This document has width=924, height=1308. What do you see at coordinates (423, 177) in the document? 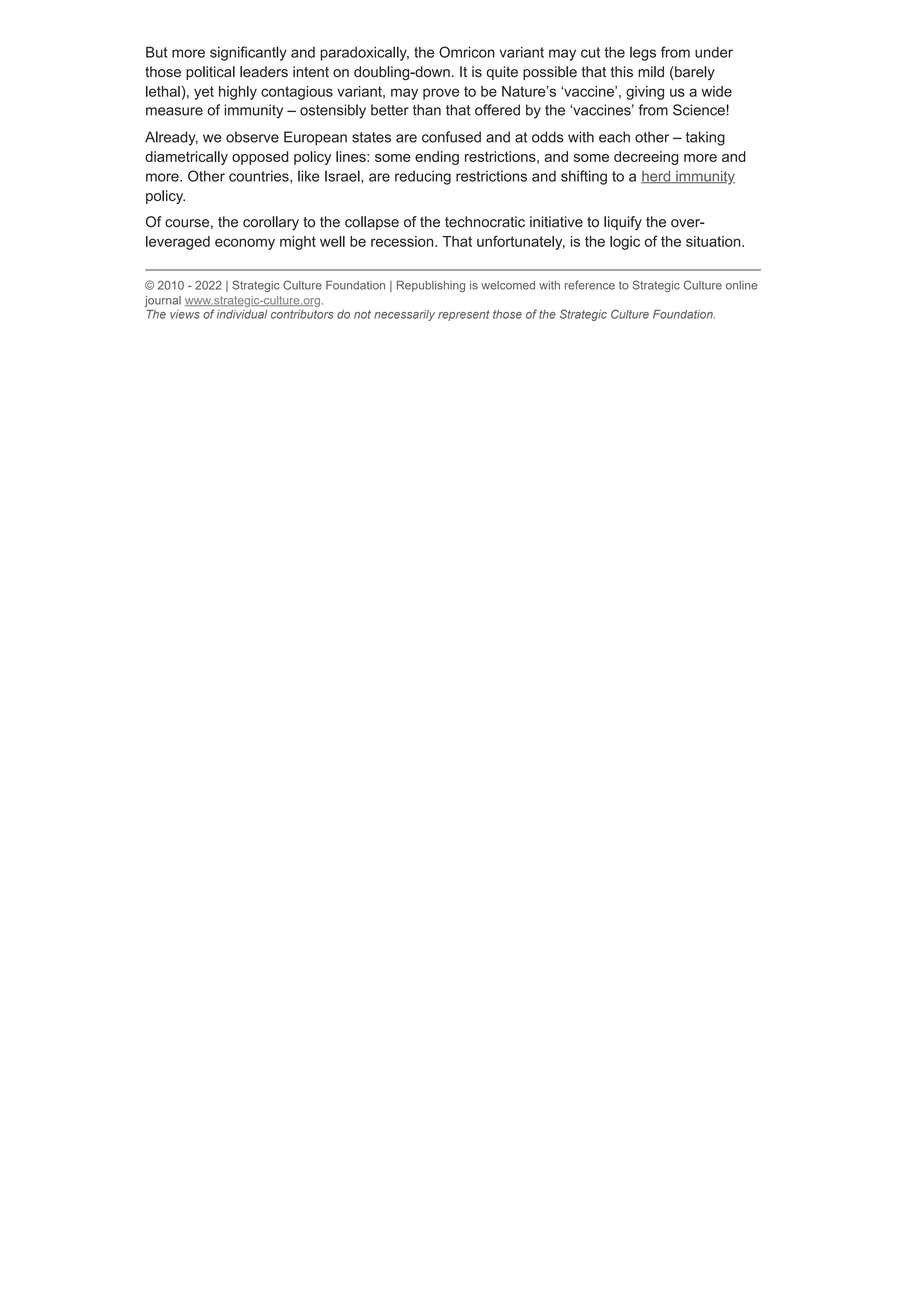
I see `reducing` at bounding box center [423, 177].
